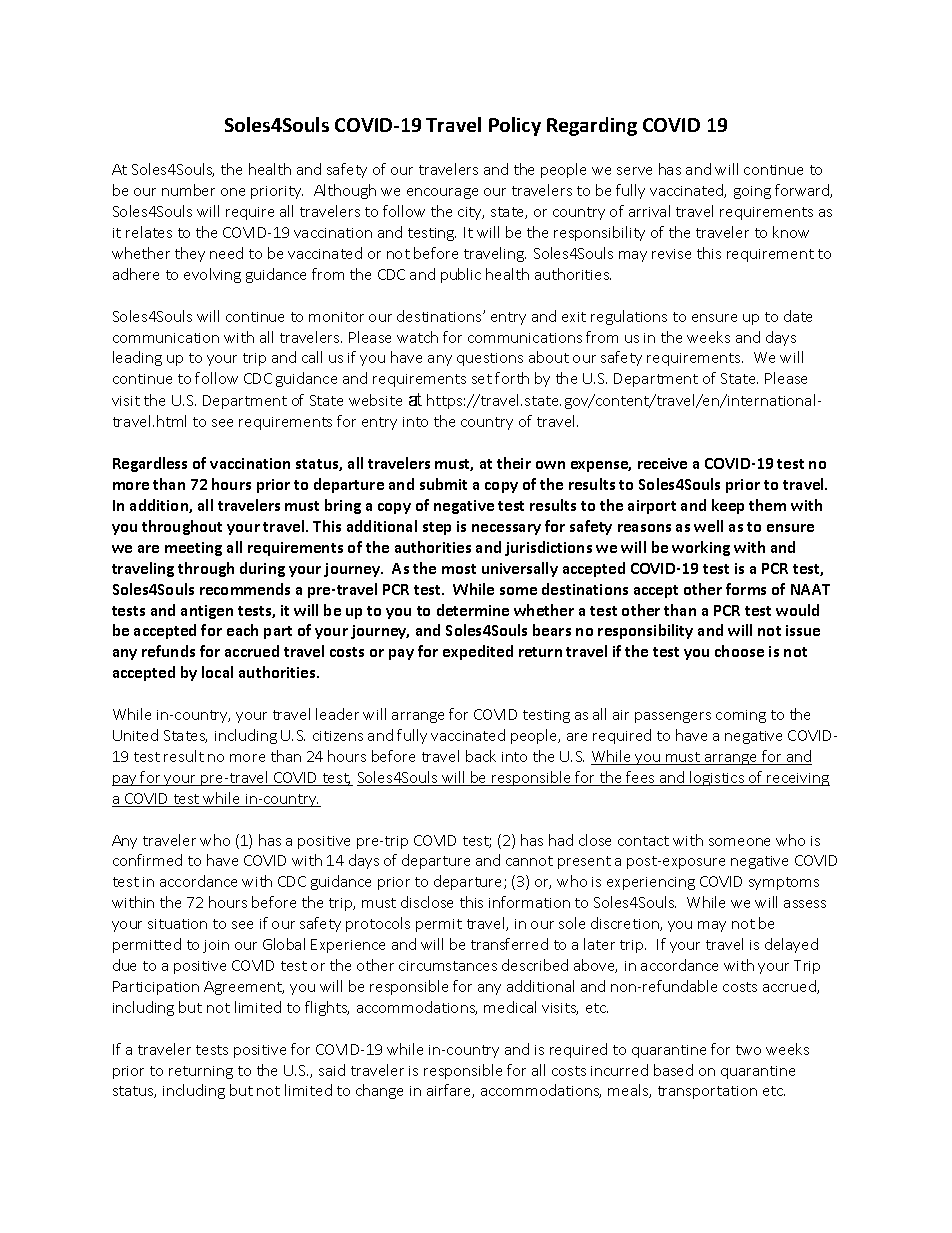 Image resolution: width=952 pixels, height=1233 pixels. Describe the element at coordinates (510, 1007) in the image. I see `medical` at that location.
